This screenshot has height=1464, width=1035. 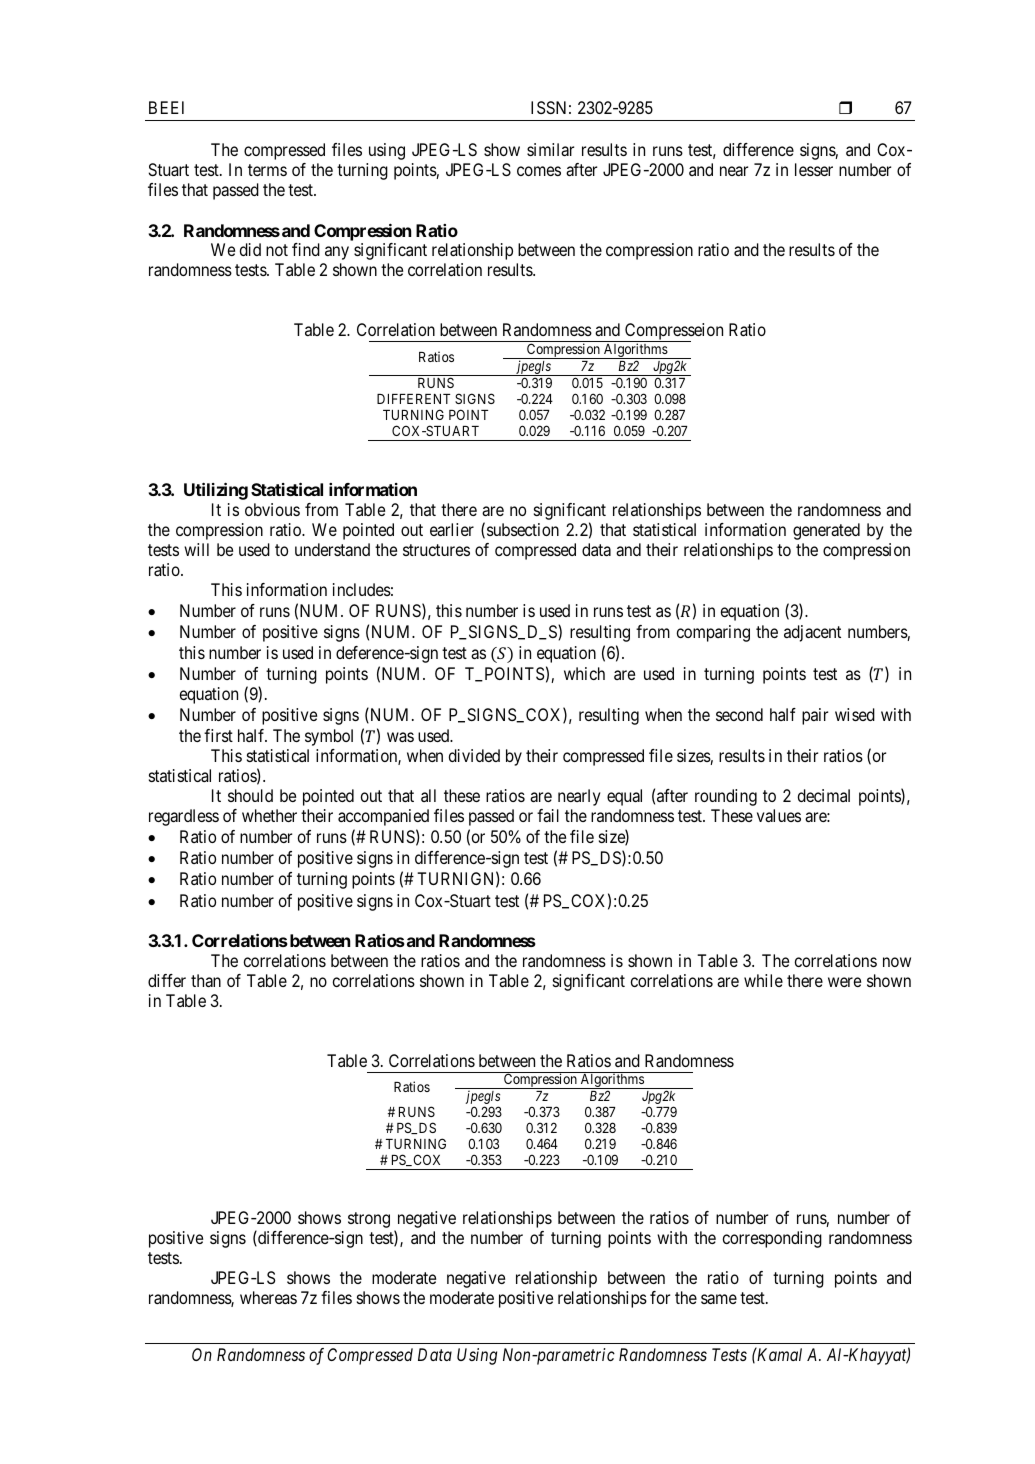 What do you see at coordinates (814, 169) in the screenshot?
I see `lesser` at bounding box center [814, 169].
